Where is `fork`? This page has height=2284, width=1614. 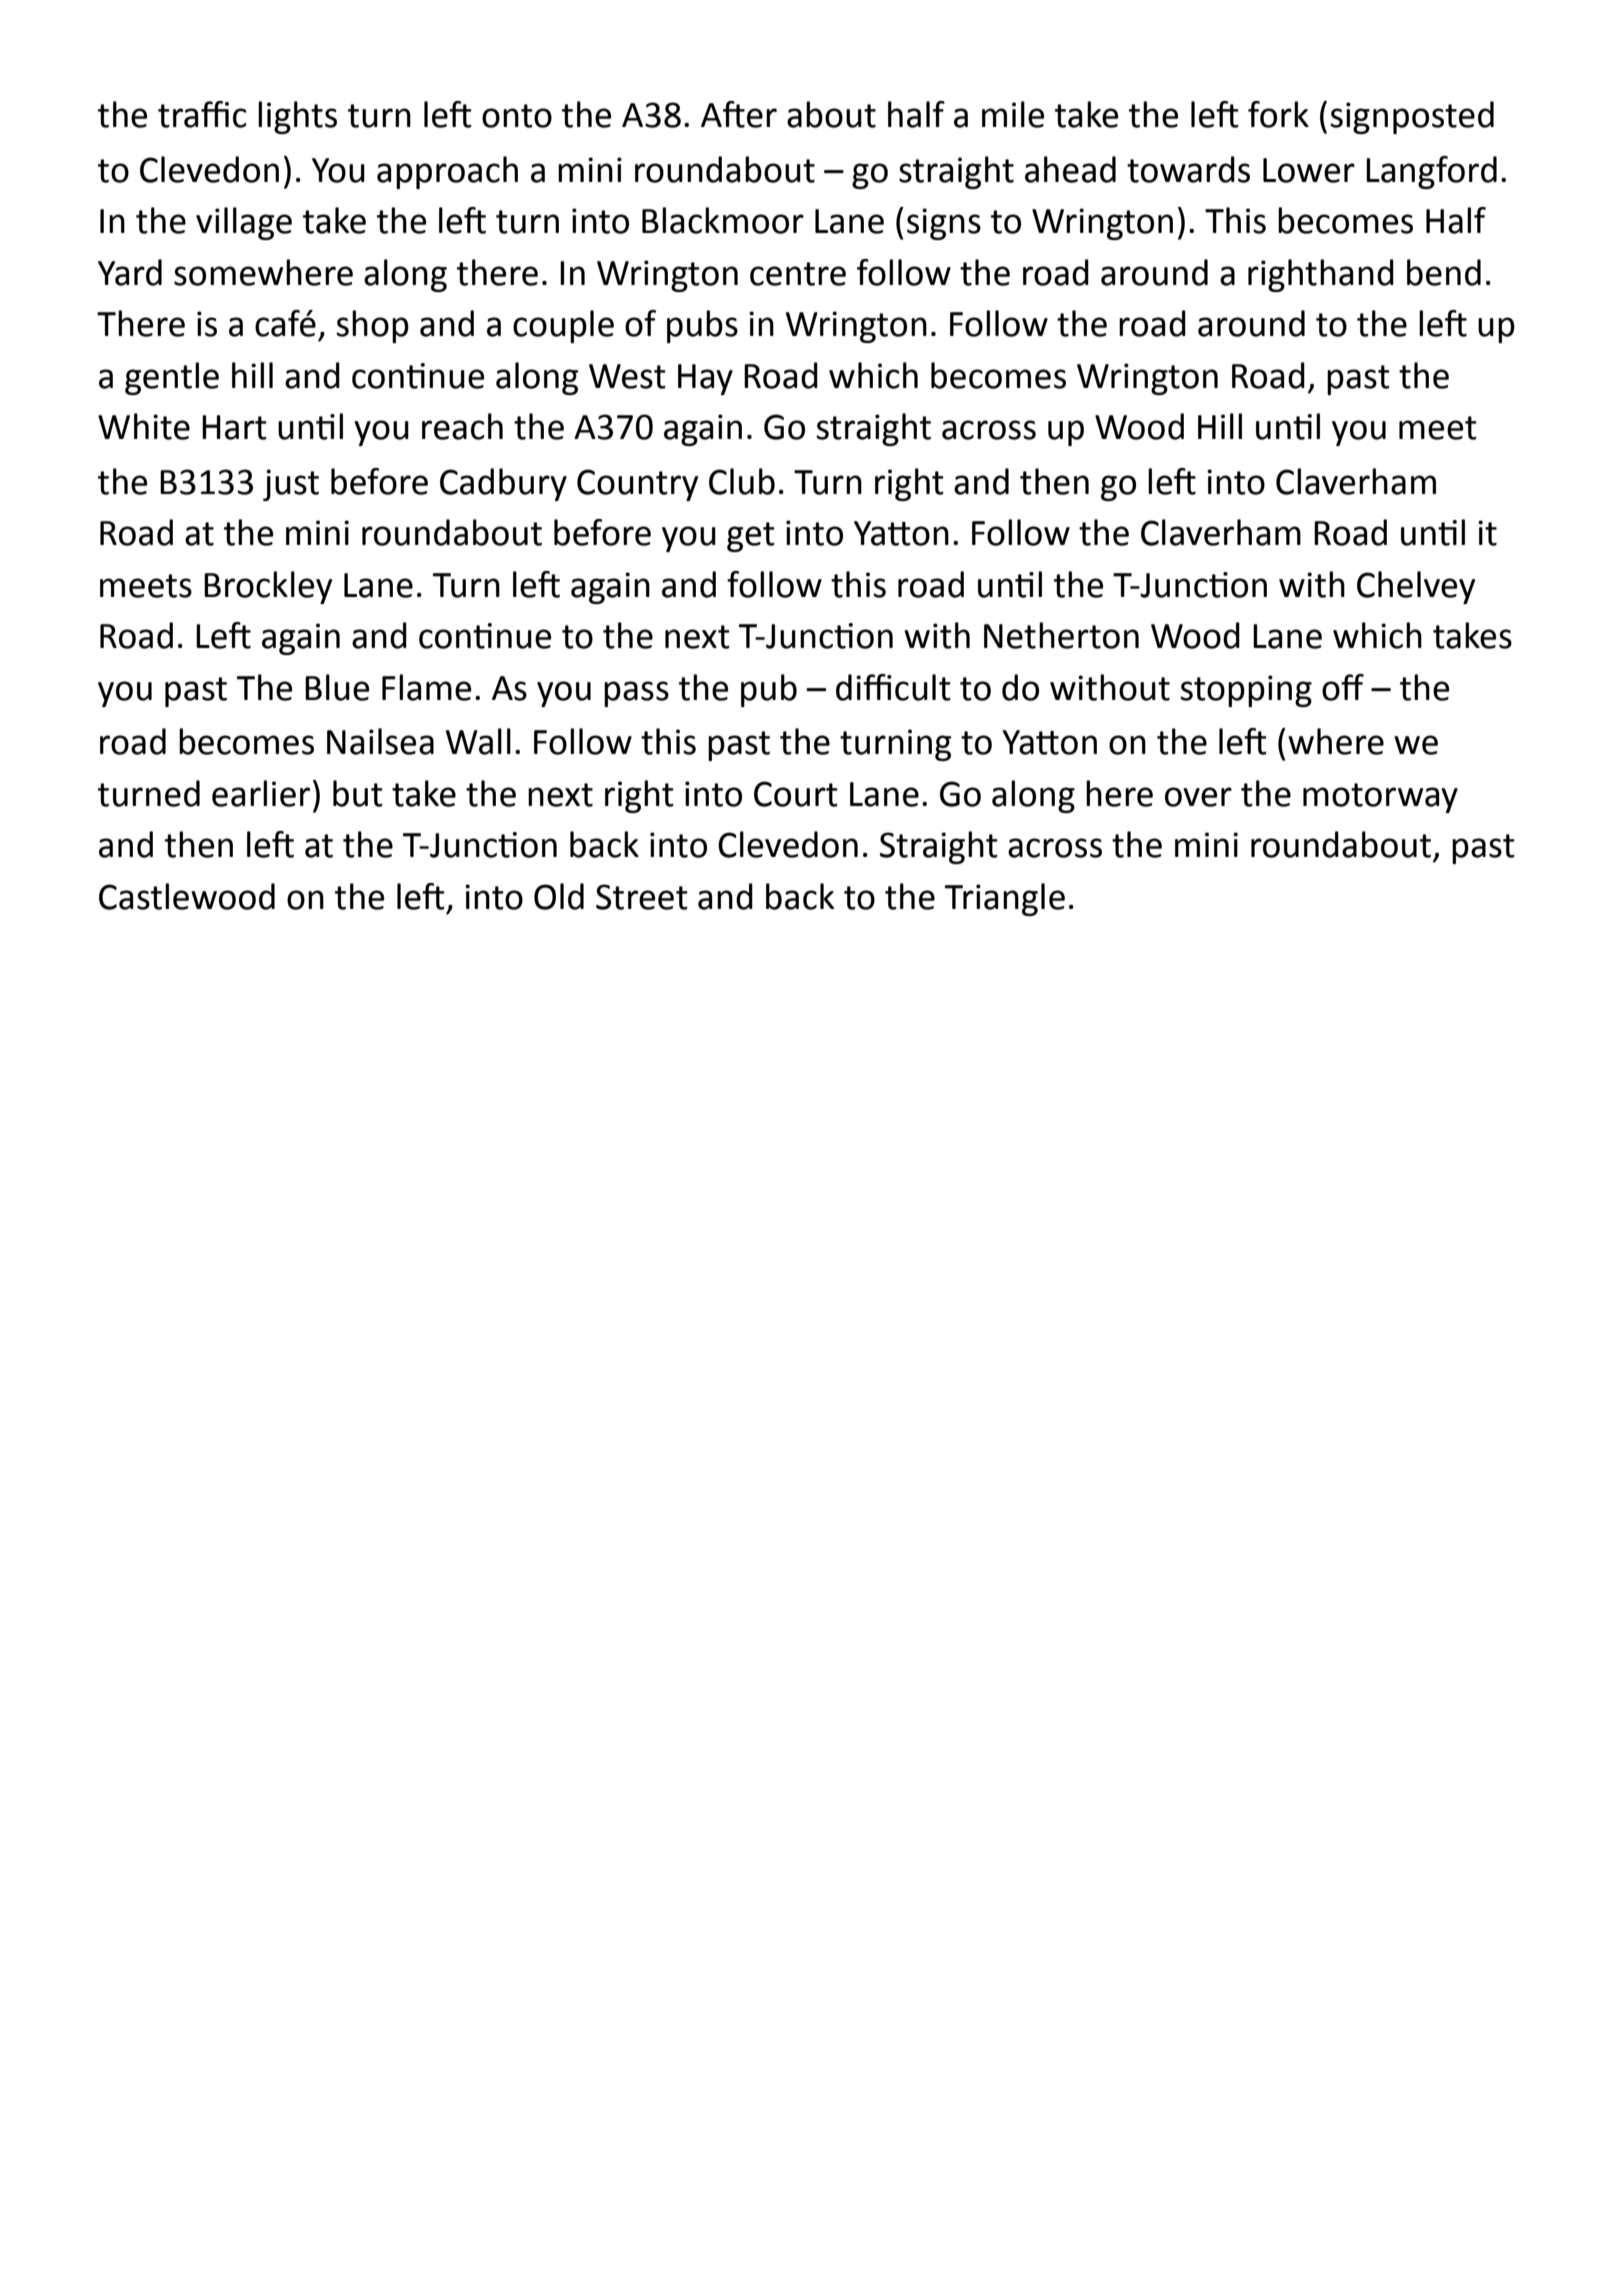
fork is located at coordinates (1278, 114).
